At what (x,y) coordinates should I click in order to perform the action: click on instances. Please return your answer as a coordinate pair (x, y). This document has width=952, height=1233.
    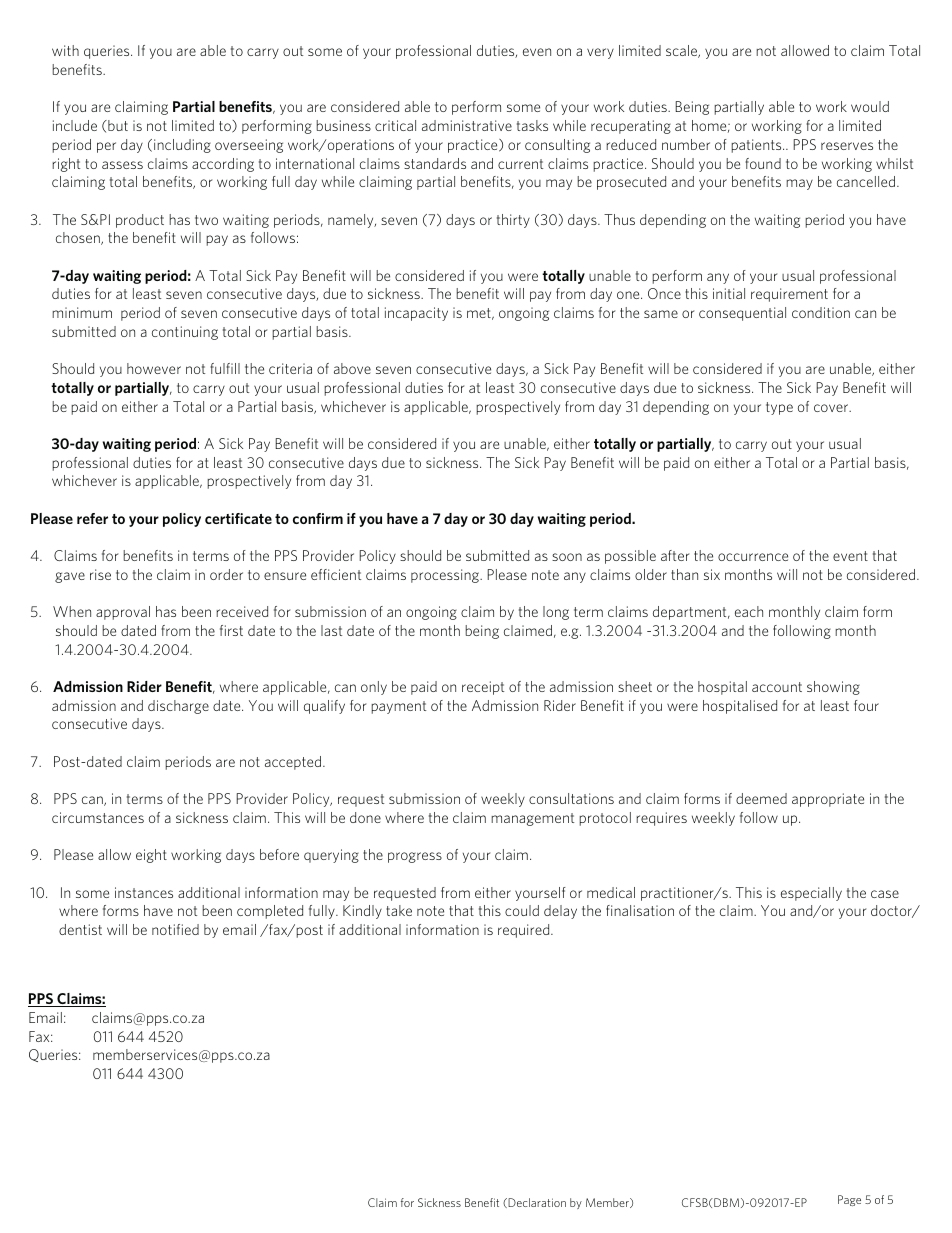
    Looking at the image, I should click on (144, 892).
